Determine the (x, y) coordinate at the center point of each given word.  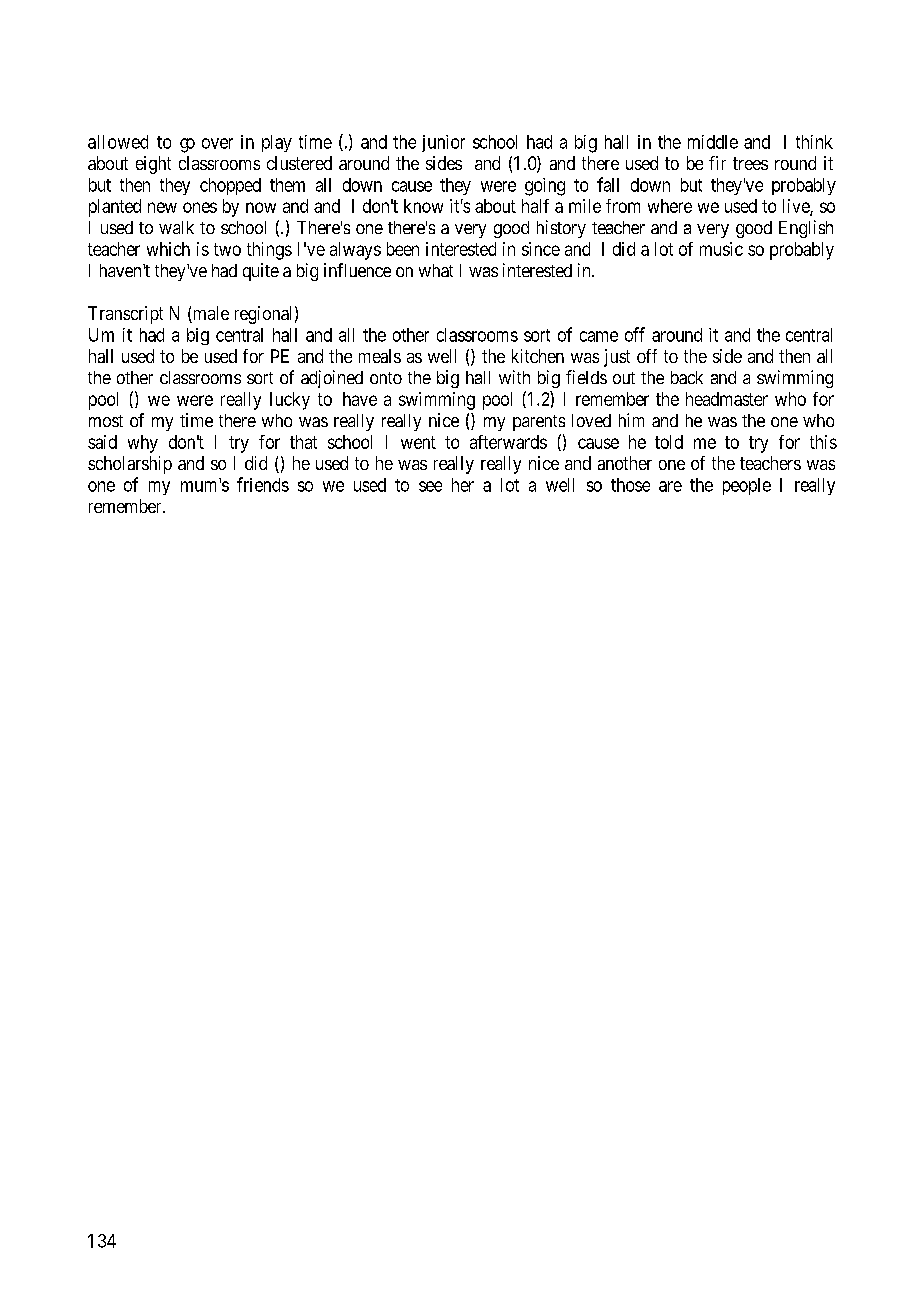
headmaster (727, 399)
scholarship (130, 465)
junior (443, 143)
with (514, 377)
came (599, 336)
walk (176, 227)
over (217, 143)
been (403, 249)
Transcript (125, 315)
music (721, 249)
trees (750, 163)
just (617, 358)
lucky (290, 401)
